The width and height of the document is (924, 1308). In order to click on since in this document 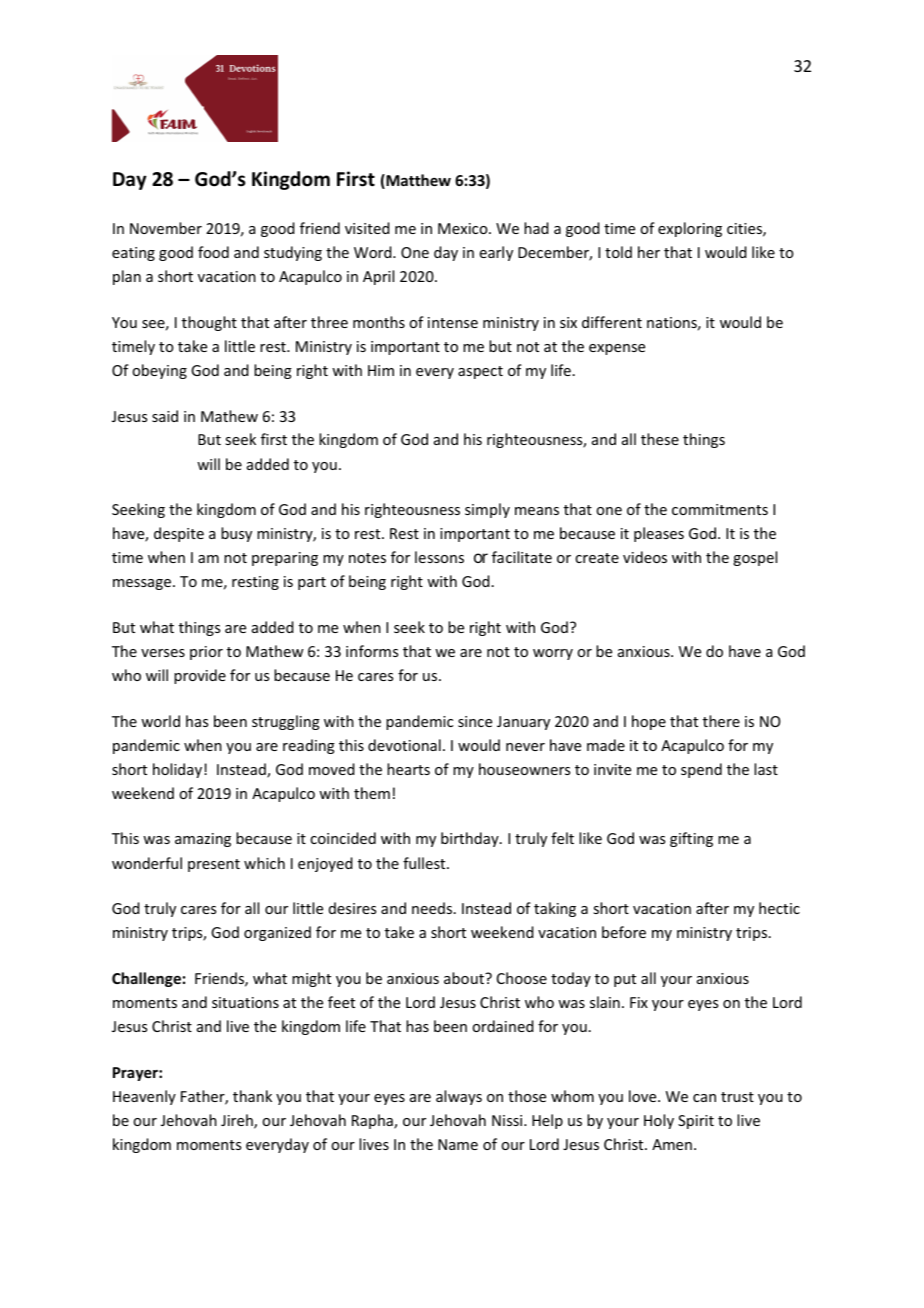, I will do `click(475, 721)`.
